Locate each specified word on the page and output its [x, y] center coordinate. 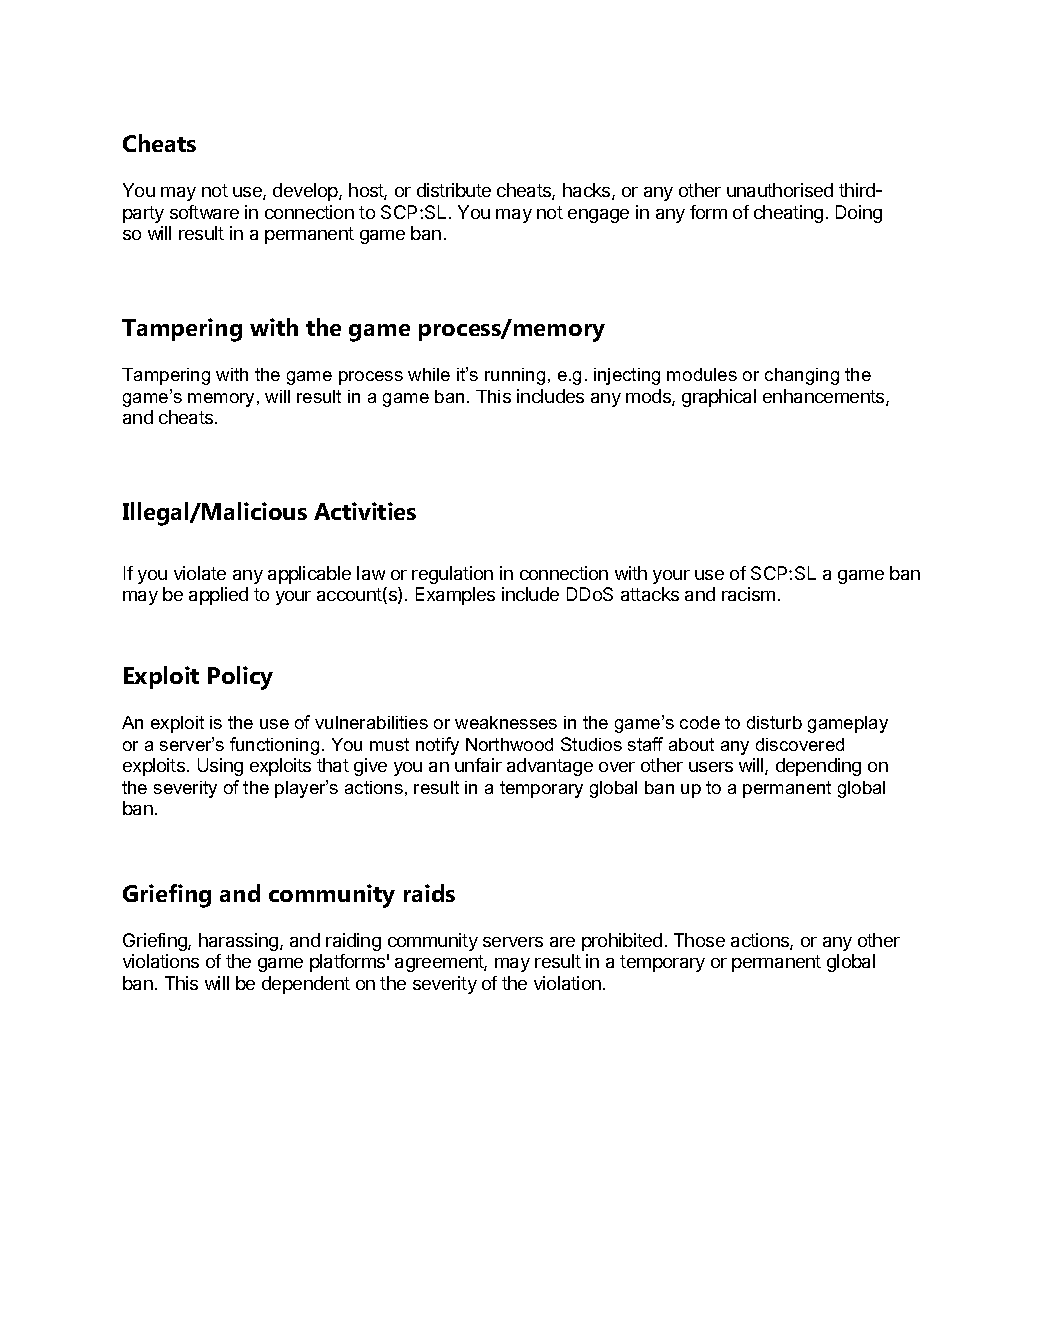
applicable [309, 575]
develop [306, 192]
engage [598, 216]
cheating [788, 214]
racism [748, 594]
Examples [455, 596]
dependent [306, 985]
